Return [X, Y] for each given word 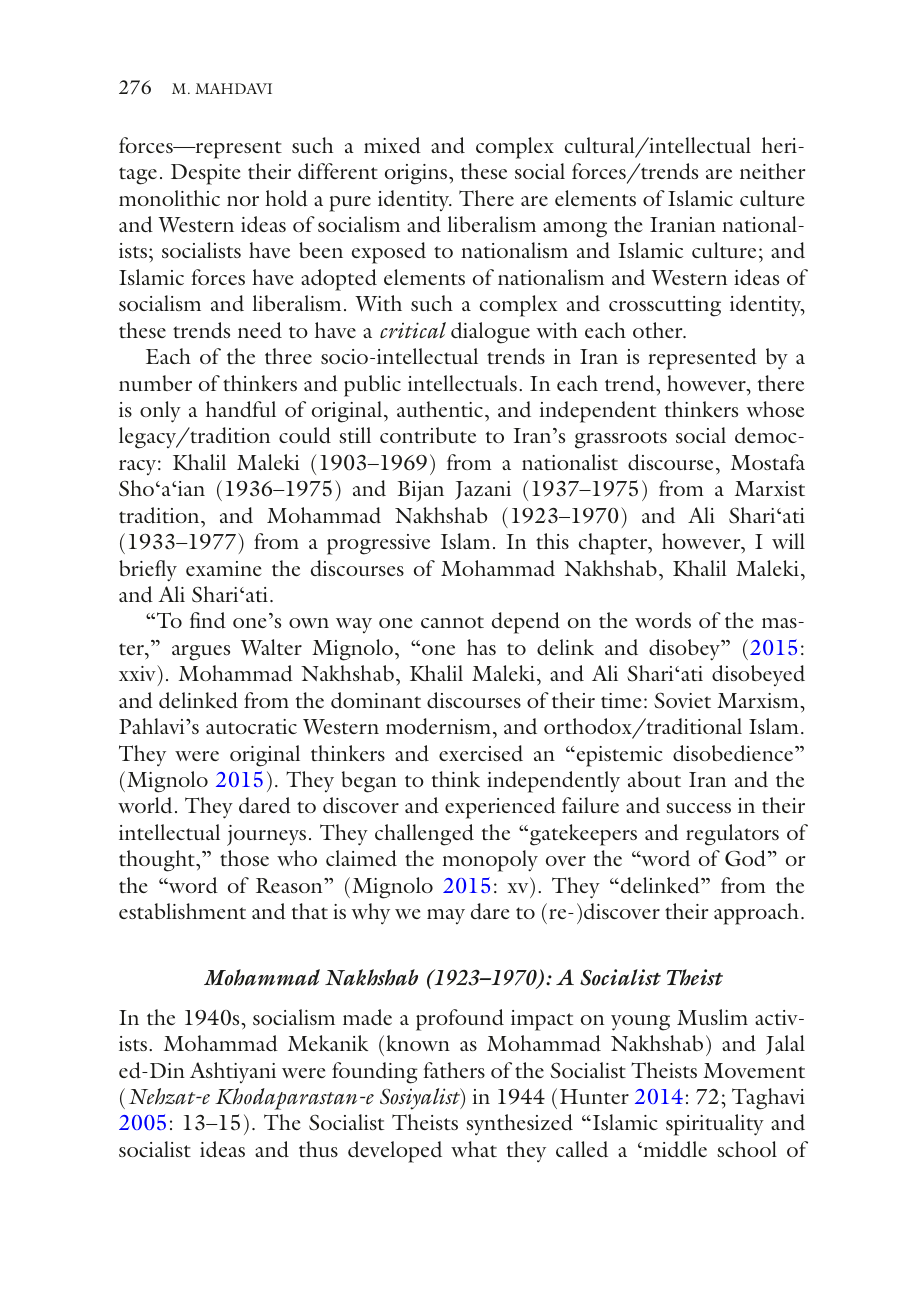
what [474, 1149]
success [698, 808]
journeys [266, 835]
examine [224, 568]
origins [417, 174]
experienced [500, 808]
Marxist [770, 488]
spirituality [715, 1125]
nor [243, 201]
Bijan [420, 491]
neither [772, 171]
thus [318, 1149]
